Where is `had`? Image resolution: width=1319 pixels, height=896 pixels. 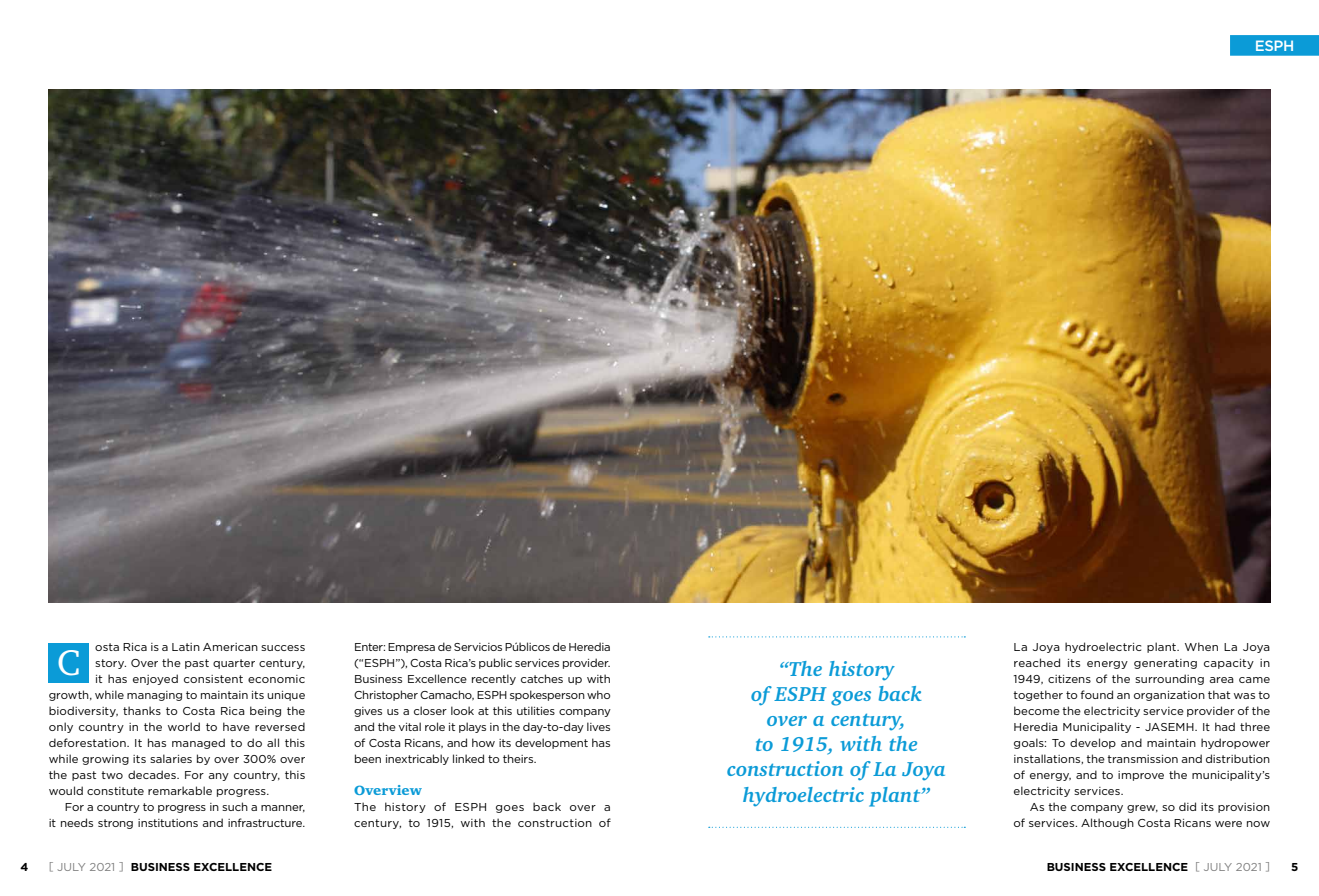 had is located at coordinates (1225, 726).
